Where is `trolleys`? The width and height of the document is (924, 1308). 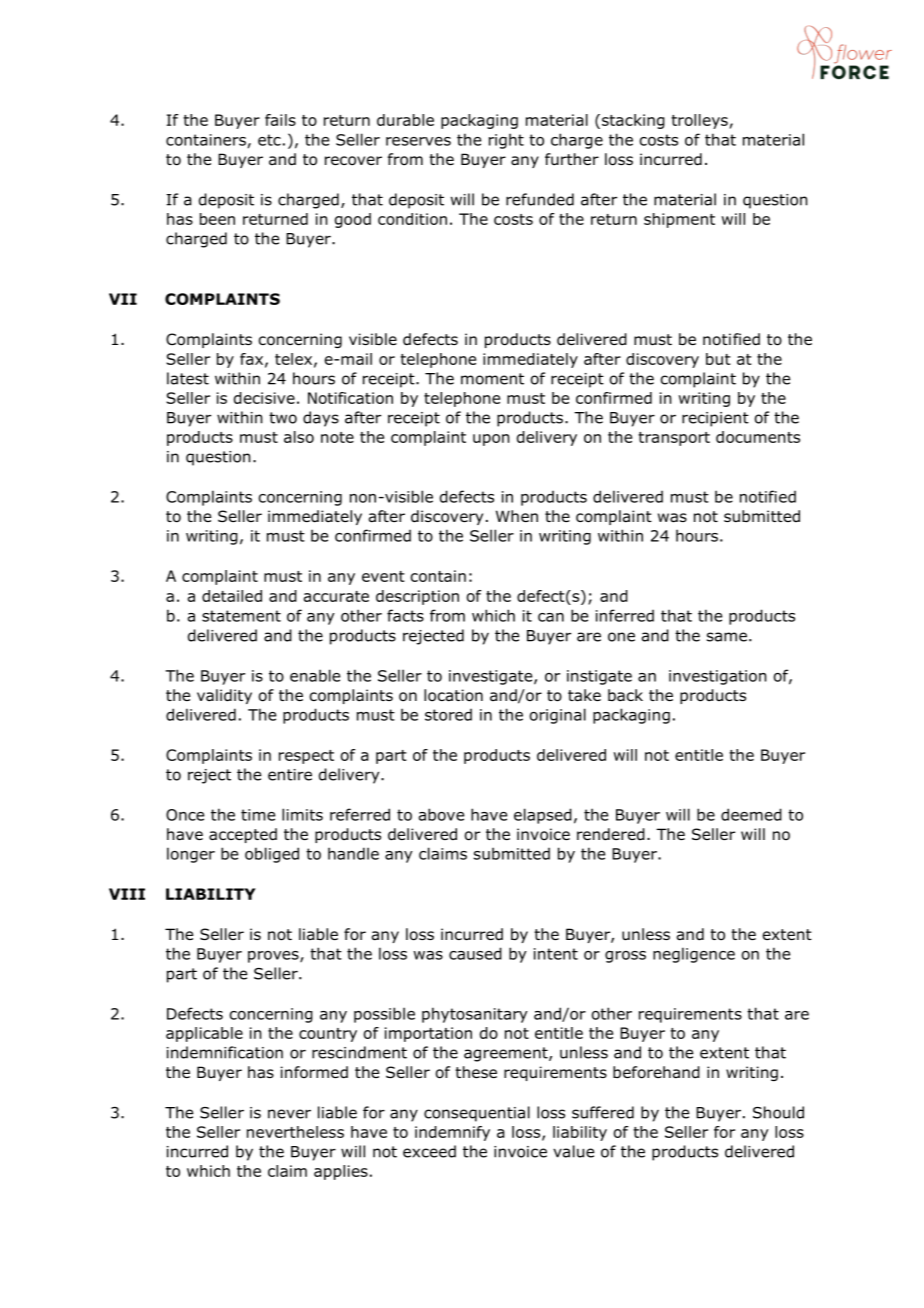
trolleys is located at coordinates (699, 121).
